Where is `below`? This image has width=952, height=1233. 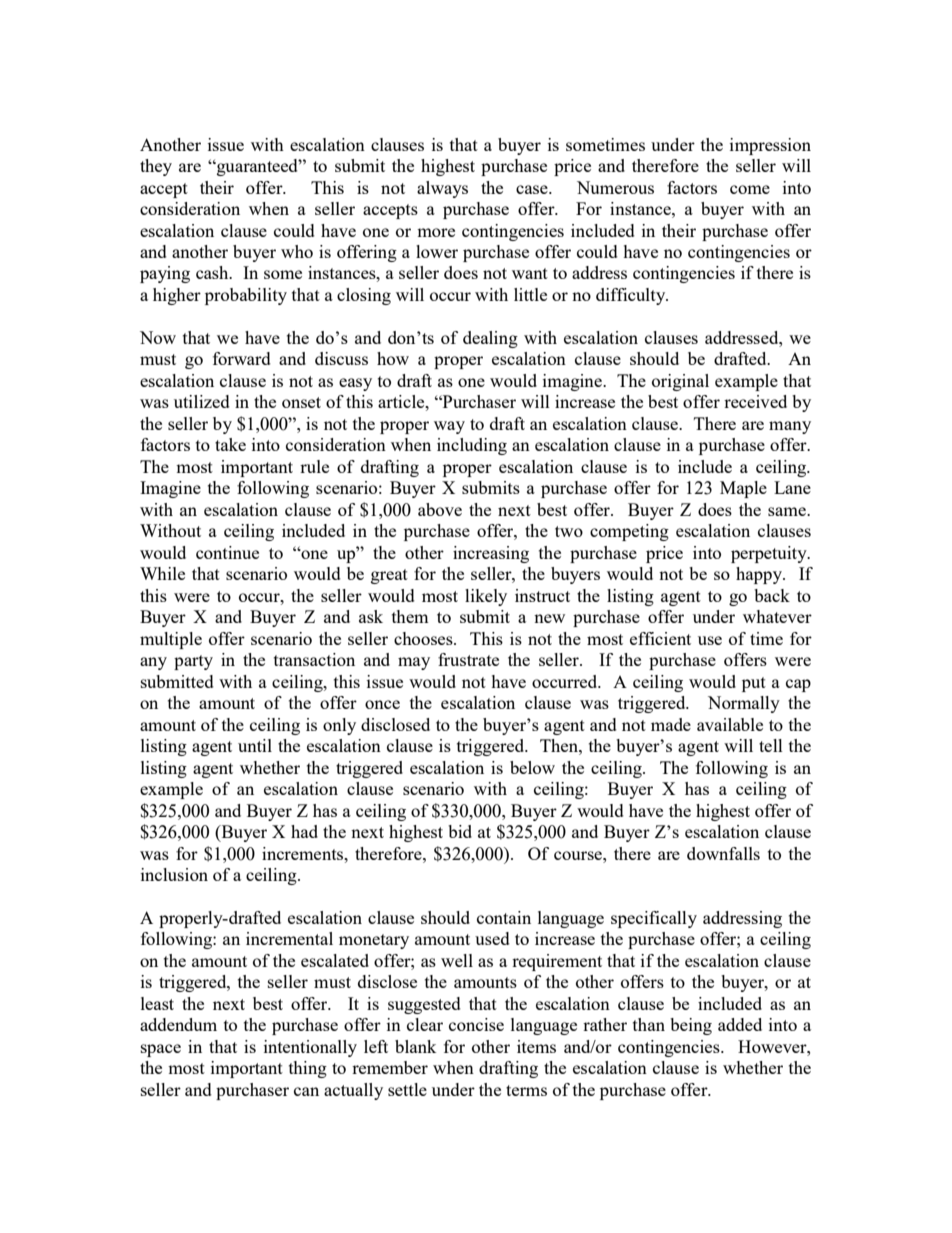 below is located at coordinates (532, 767).
